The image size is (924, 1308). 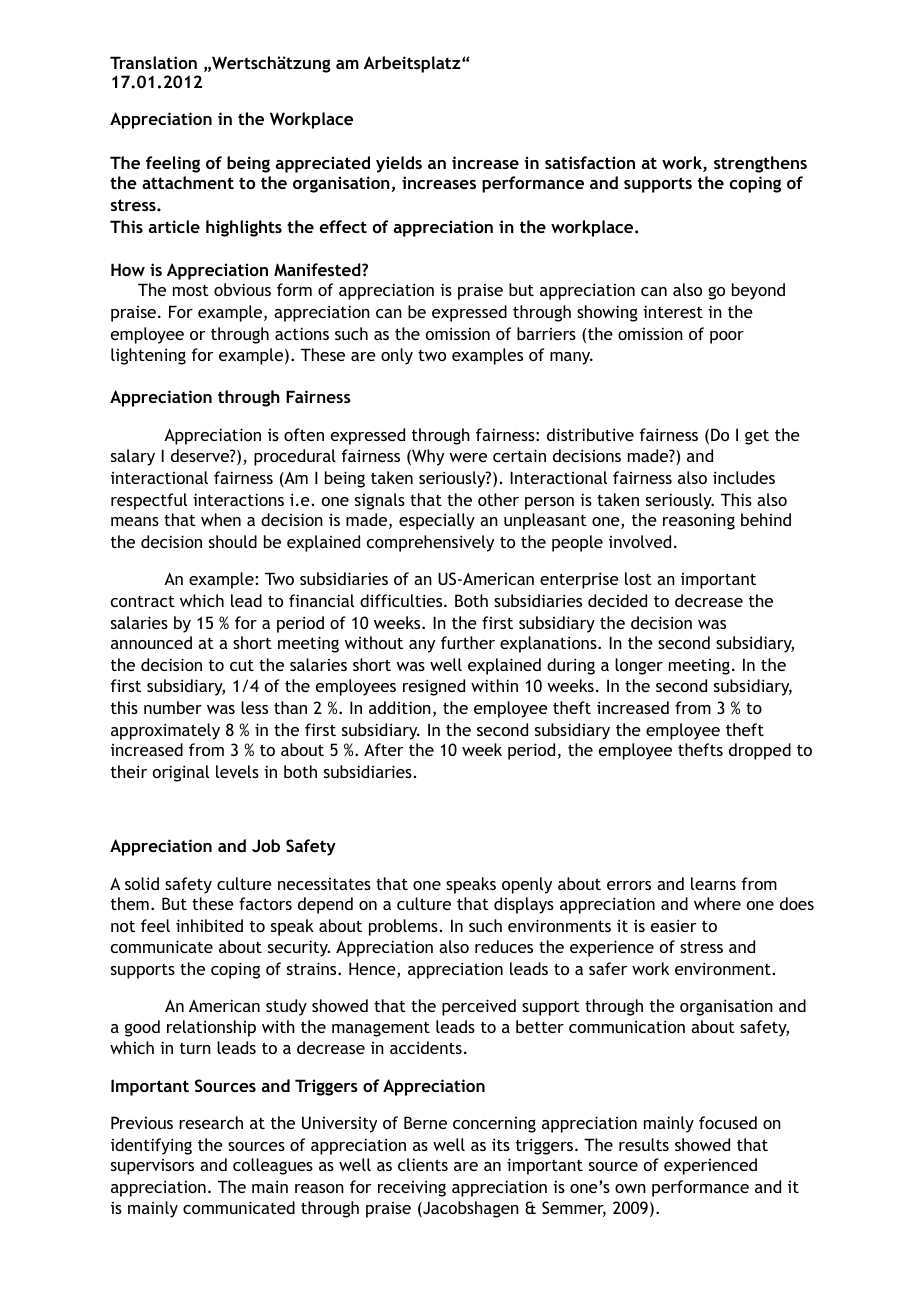 I want to click on poor, so click(x=727, y=337).
